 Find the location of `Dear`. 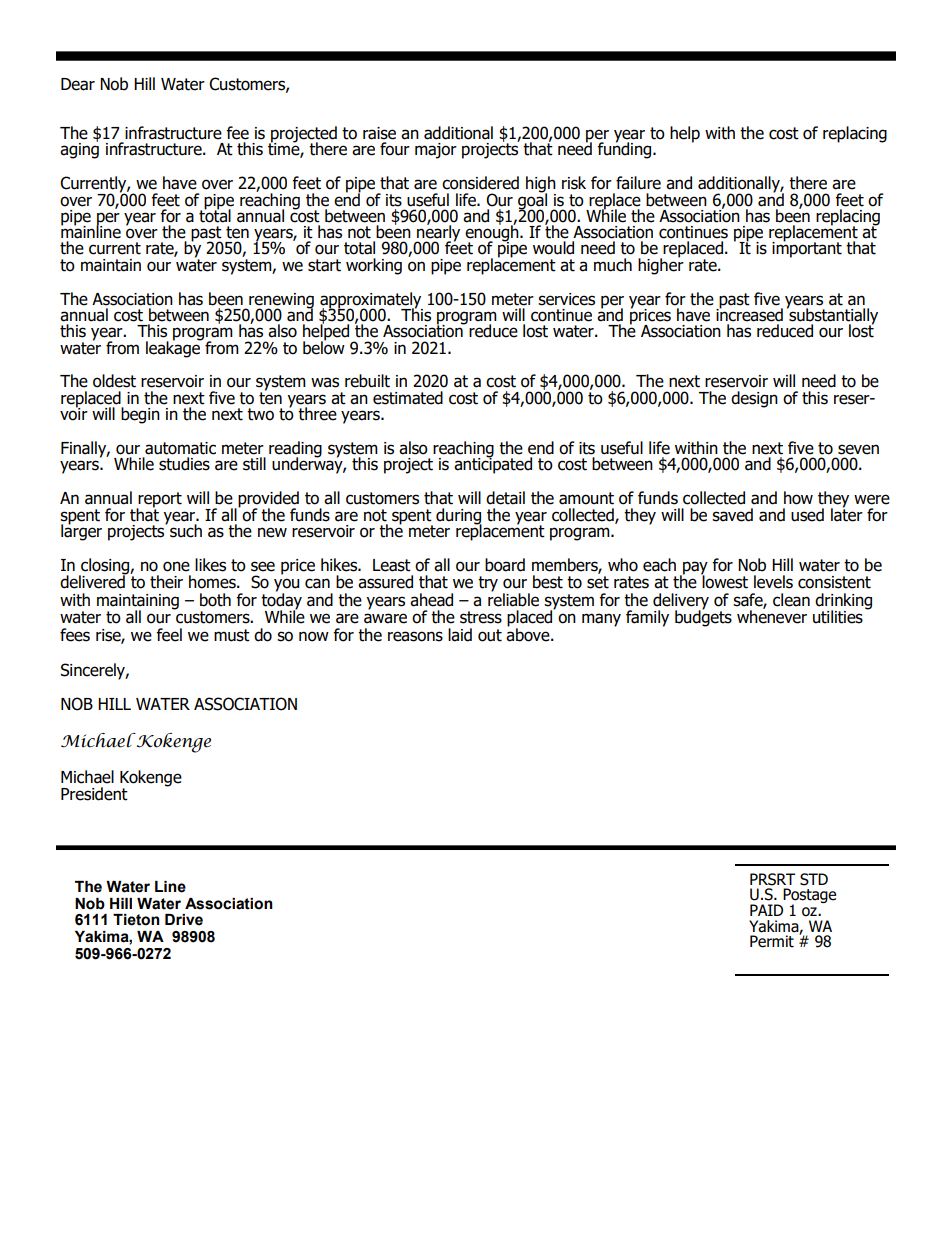

Dear is located at coordinates (78, 84).
